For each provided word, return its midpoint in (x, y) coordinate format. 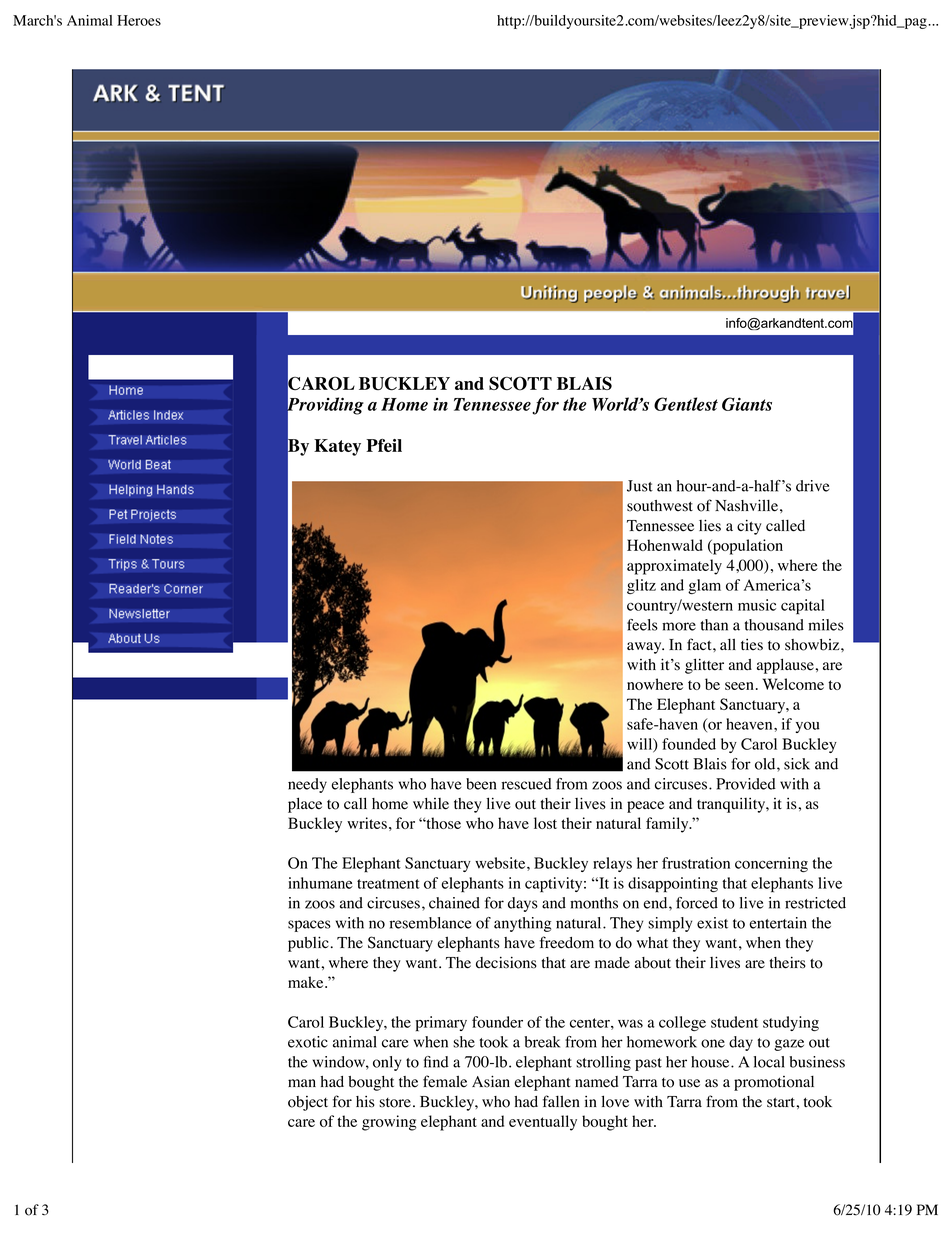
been (481, 784)
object (308, 1103)
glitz (641, 586)
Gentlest (686, 404)
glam (704, 586)
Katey (337, 447)
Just (640, 486)
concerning (771, 864)
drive (813, 486)
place (305, 805)
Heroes (139, 20)
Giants (747, 404)
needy (307, 785)
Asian (491, 1081)
